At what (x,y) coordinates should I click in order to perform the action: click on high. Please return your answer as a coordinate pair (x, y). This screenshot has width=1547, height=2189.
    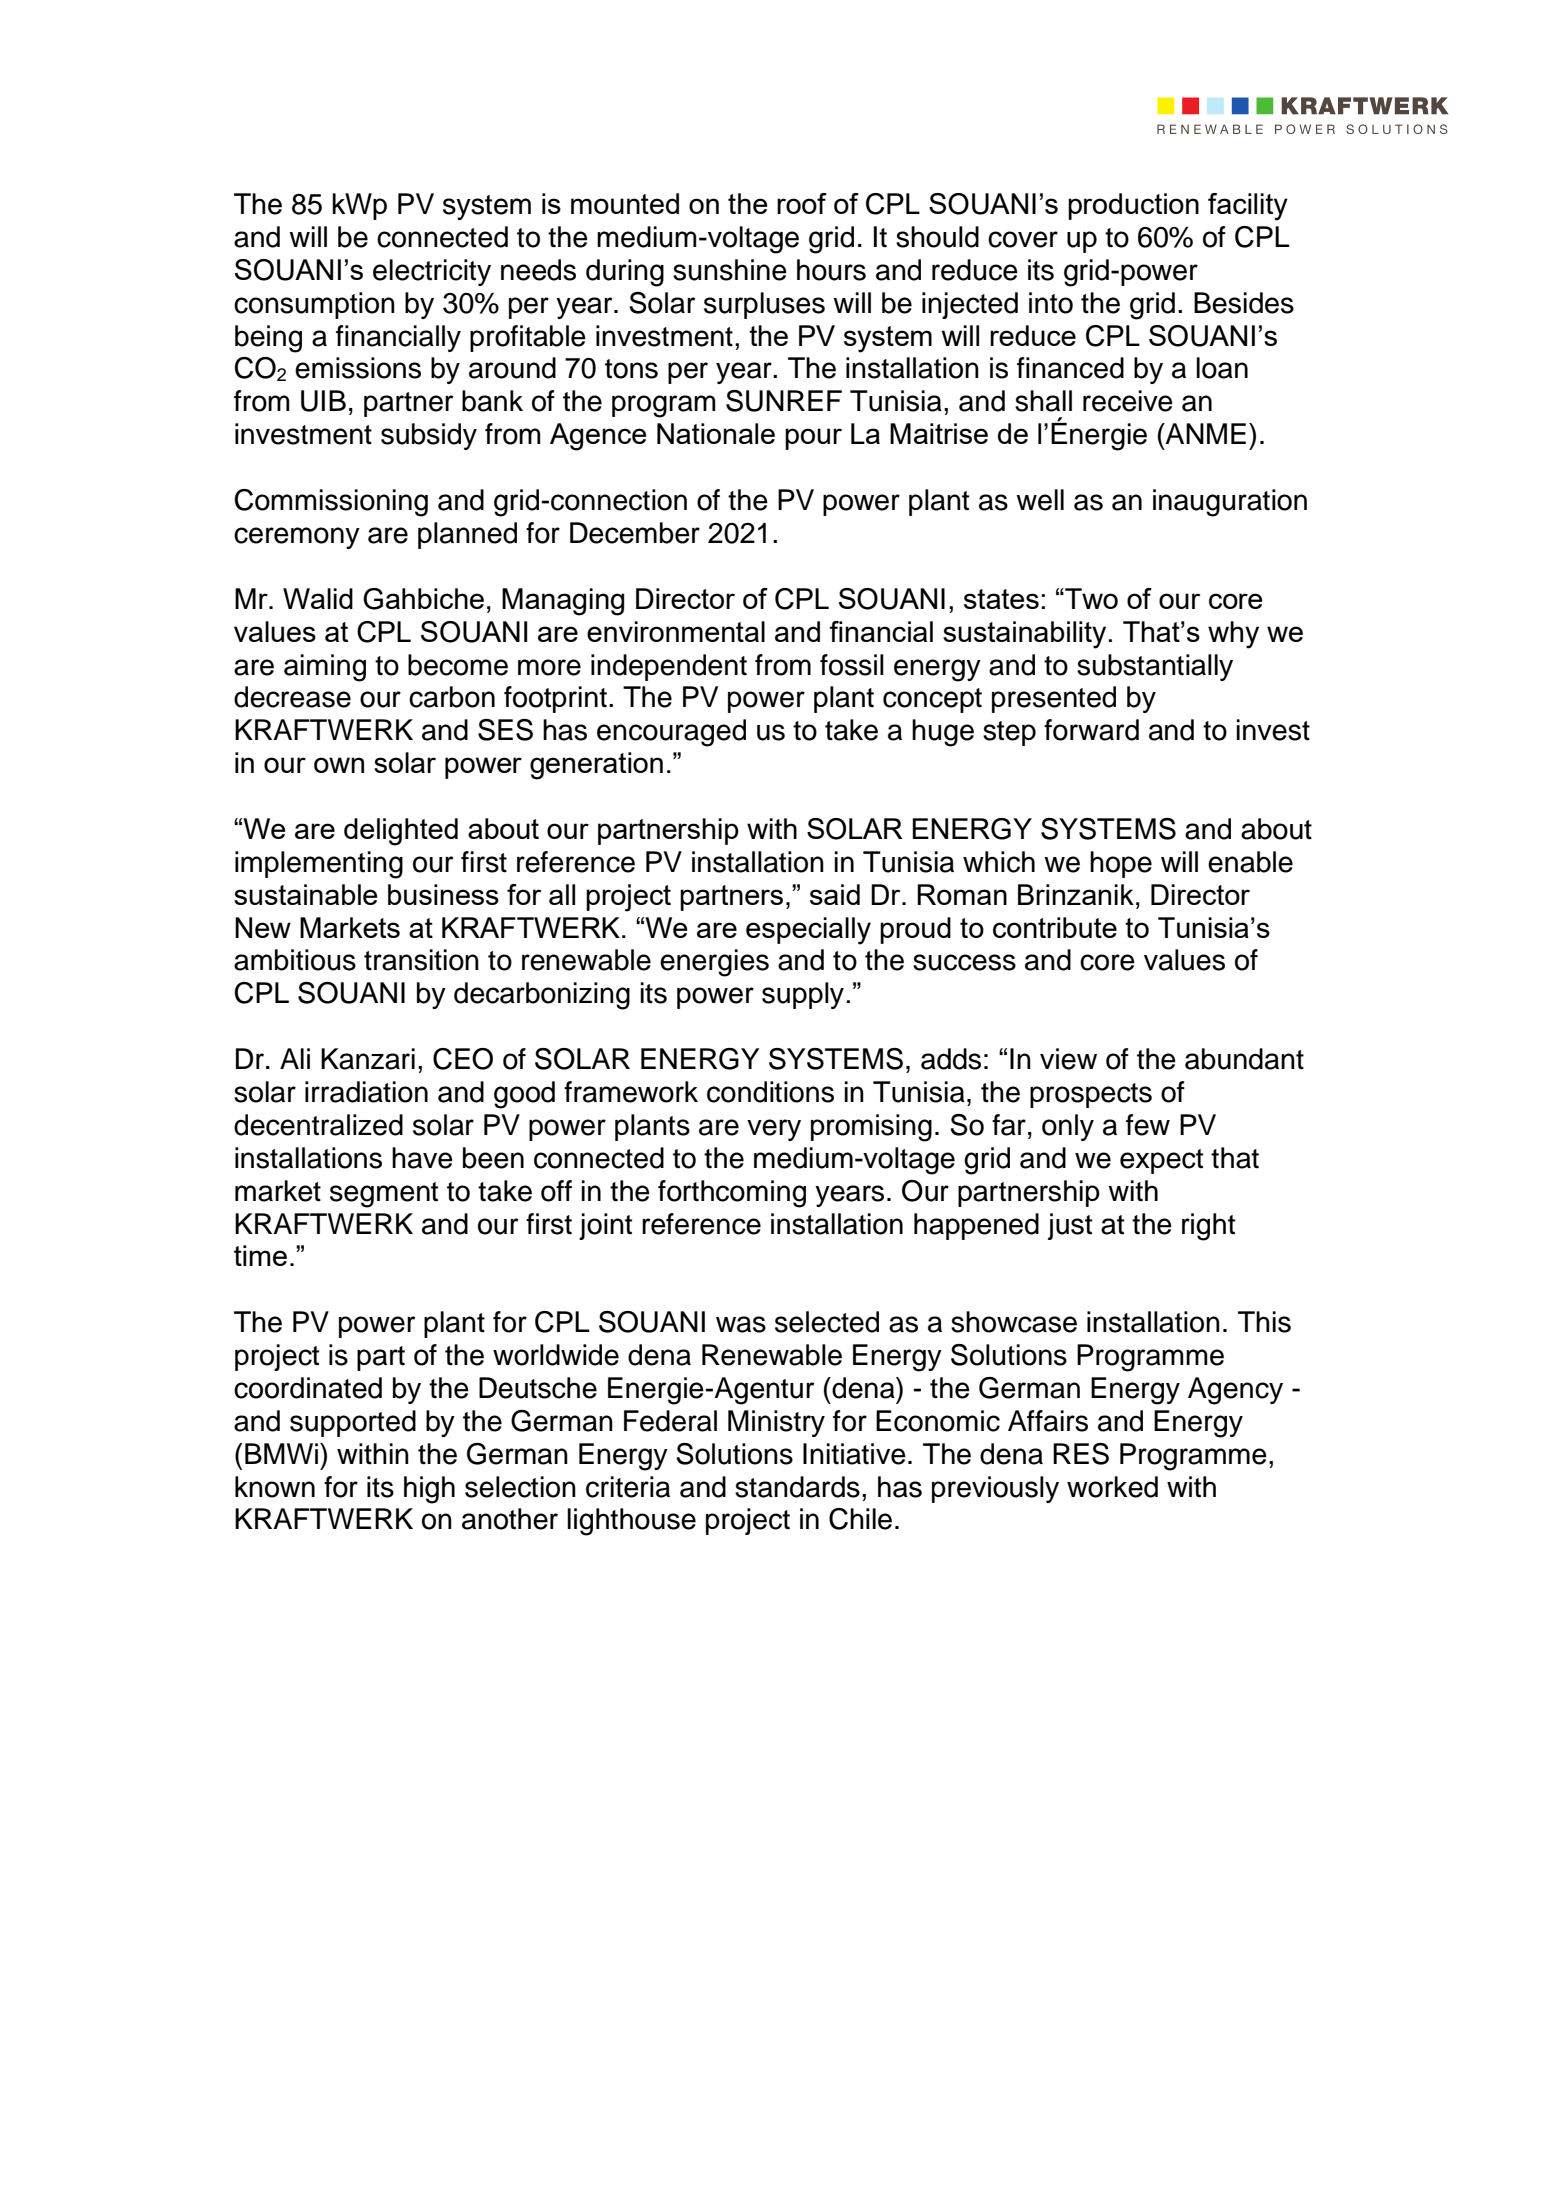
    Looking at the image, I should click on (429, 1490).
